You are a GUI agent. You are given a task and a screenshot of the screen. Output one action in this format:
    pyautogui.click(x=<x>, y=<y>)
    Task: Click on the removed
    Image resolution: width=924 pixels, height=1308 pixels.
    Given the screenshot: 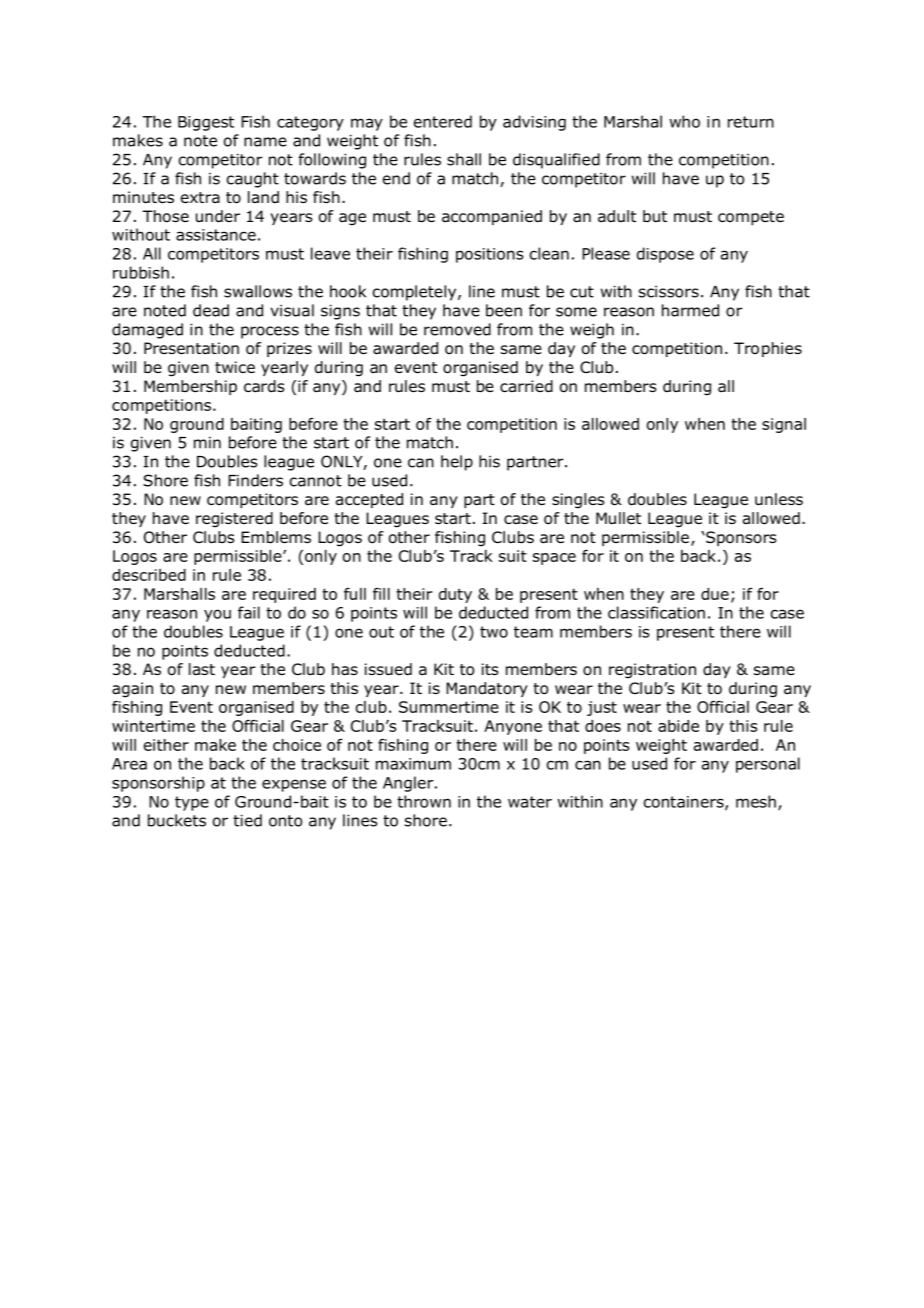 What is the action you would take?
    pyautogui.click(x=457, y=329)
